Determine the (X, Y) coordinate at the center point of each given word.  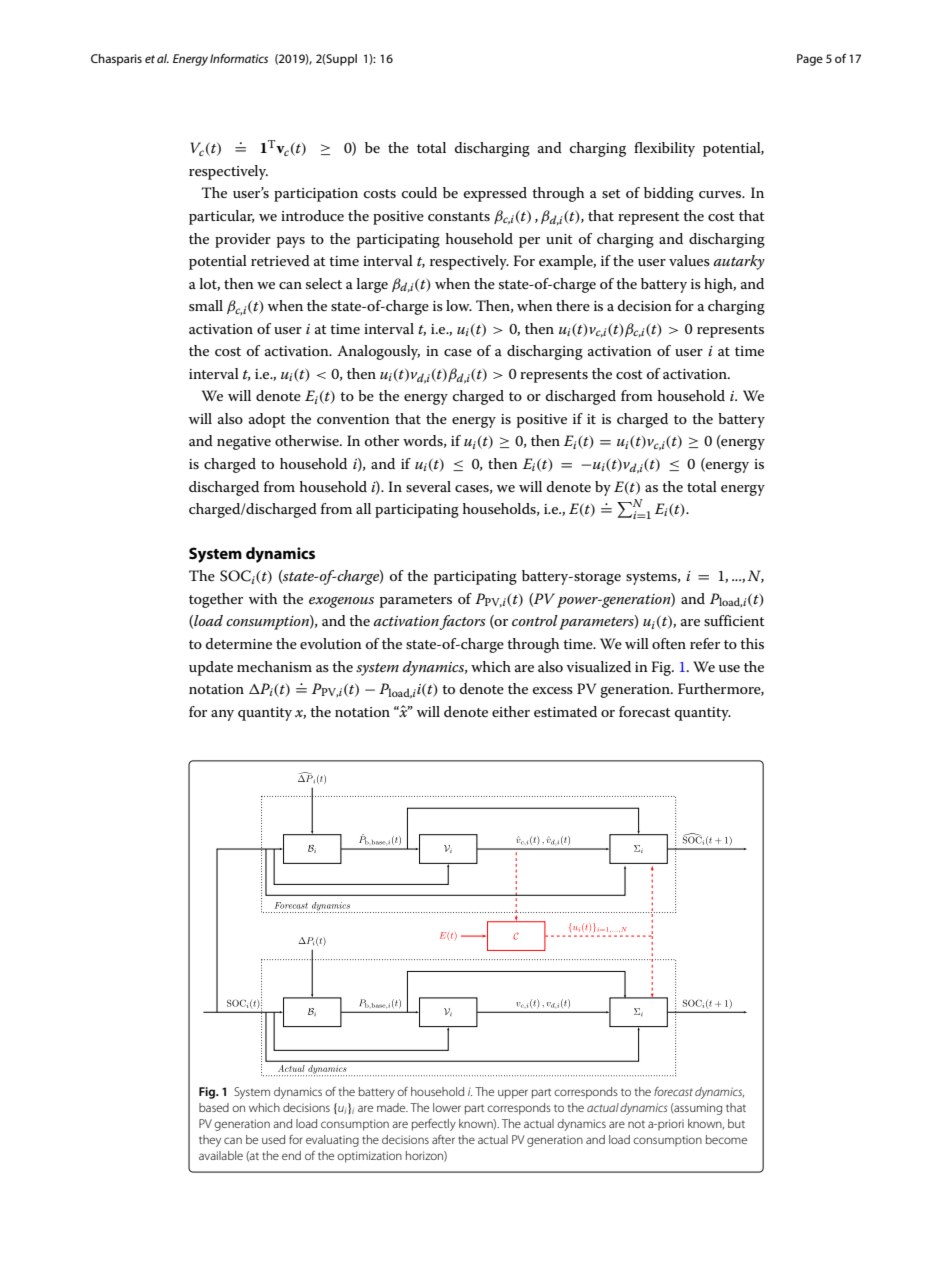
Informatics (239, 58)
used (273, 1139)
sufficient (734, 620)
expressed (495, 194)
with (263, 598)
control (535, 620)
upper (513, 1094)
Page (810, 60)
